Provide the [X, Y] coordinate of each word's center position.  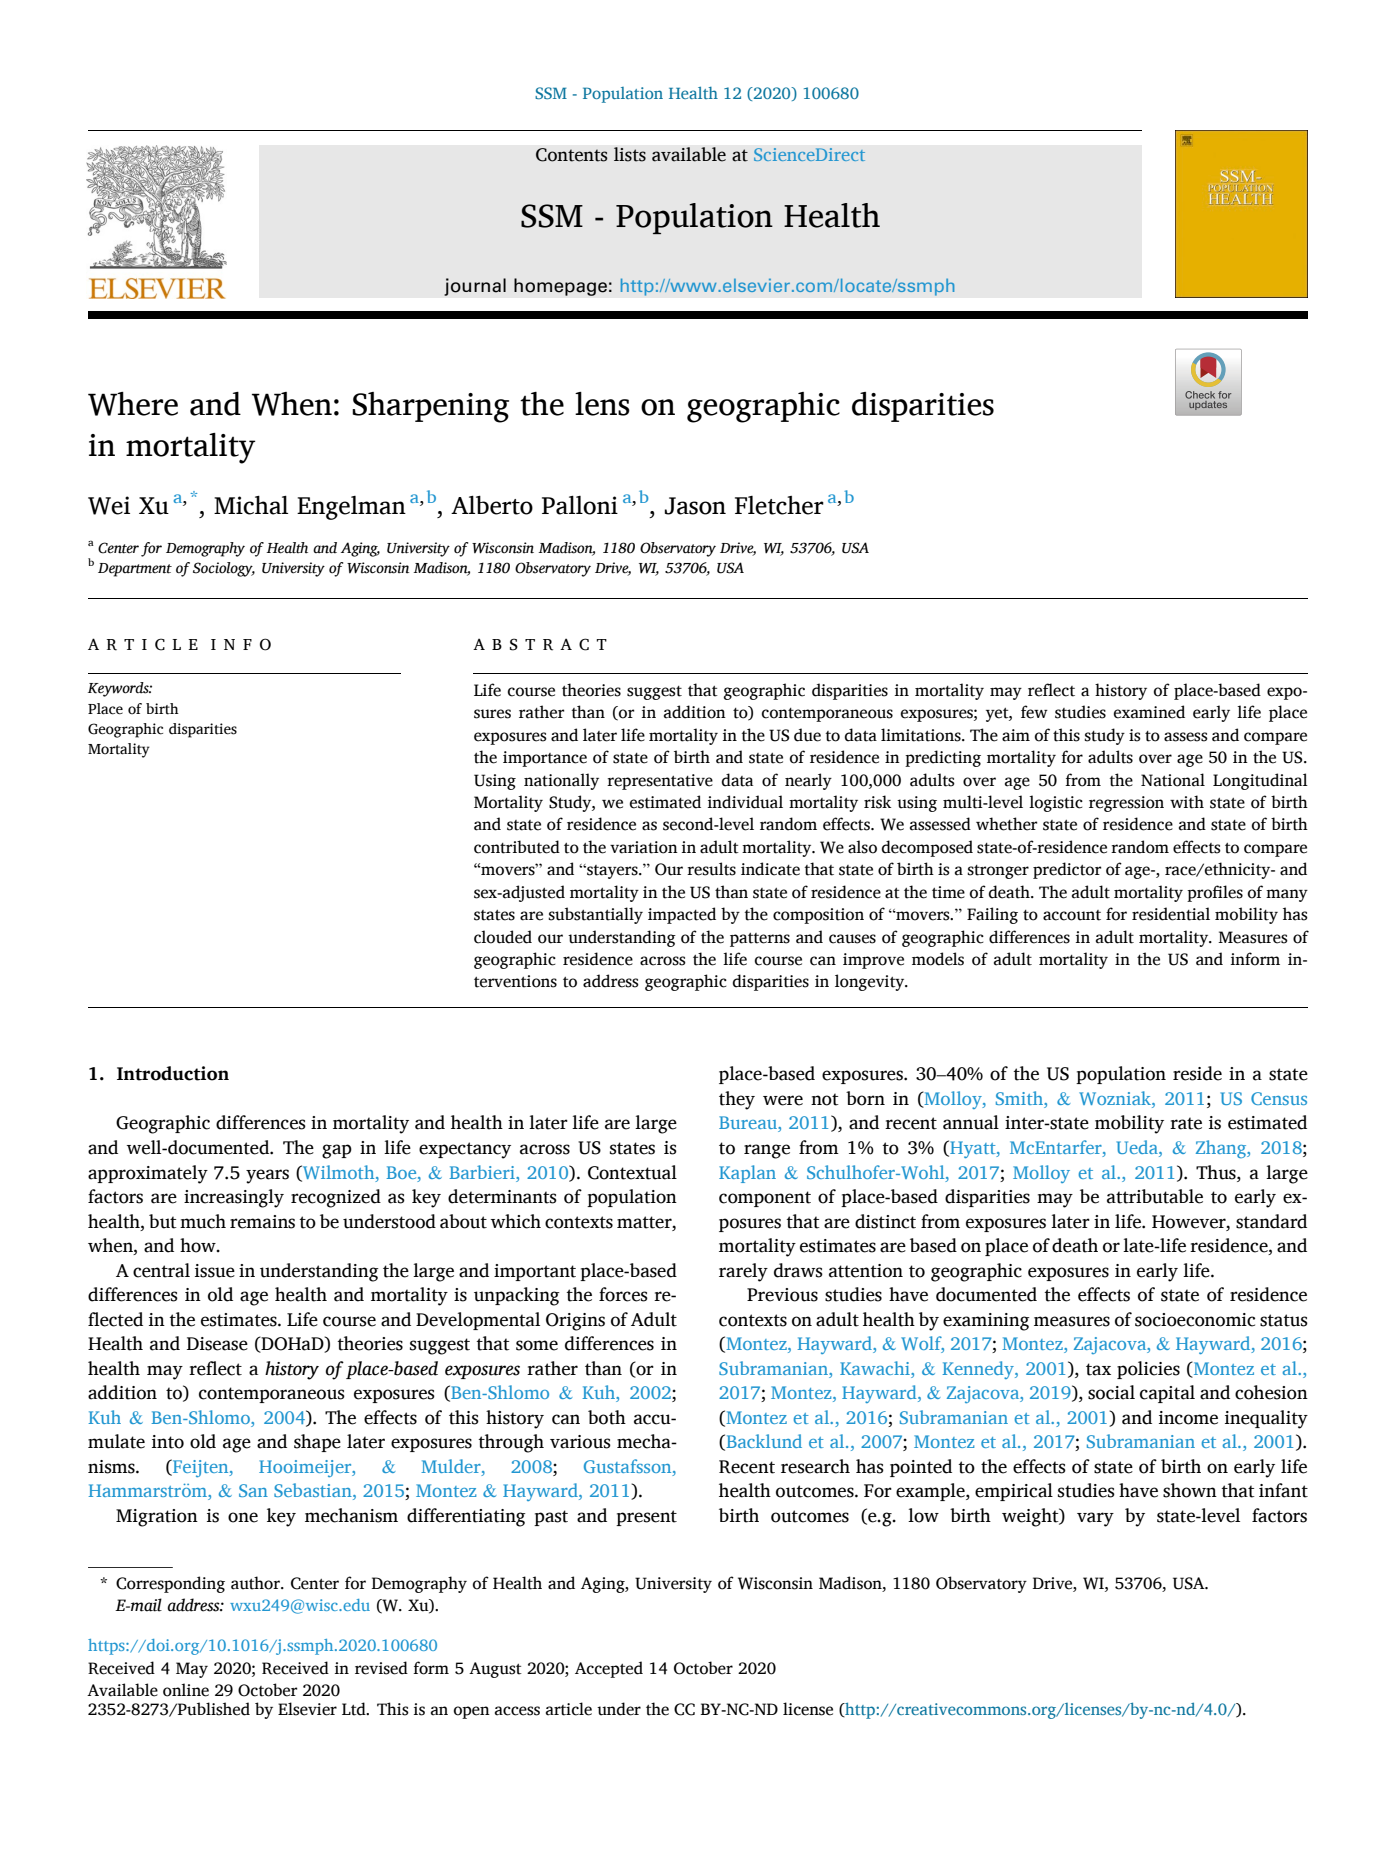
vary [1095, 1519]
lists [630, 154]
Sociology [224, 569]
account [1072, 915]
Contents [572, 155]
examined [1149, 712]
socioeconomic [1195, 1320]
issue [215, 1271]
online [186, 1690]
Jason [695, 506]
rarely [743, 1272]
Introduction [173, 1073]
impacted [682, 915]
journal [475, 287]
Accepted [609, 1669]
